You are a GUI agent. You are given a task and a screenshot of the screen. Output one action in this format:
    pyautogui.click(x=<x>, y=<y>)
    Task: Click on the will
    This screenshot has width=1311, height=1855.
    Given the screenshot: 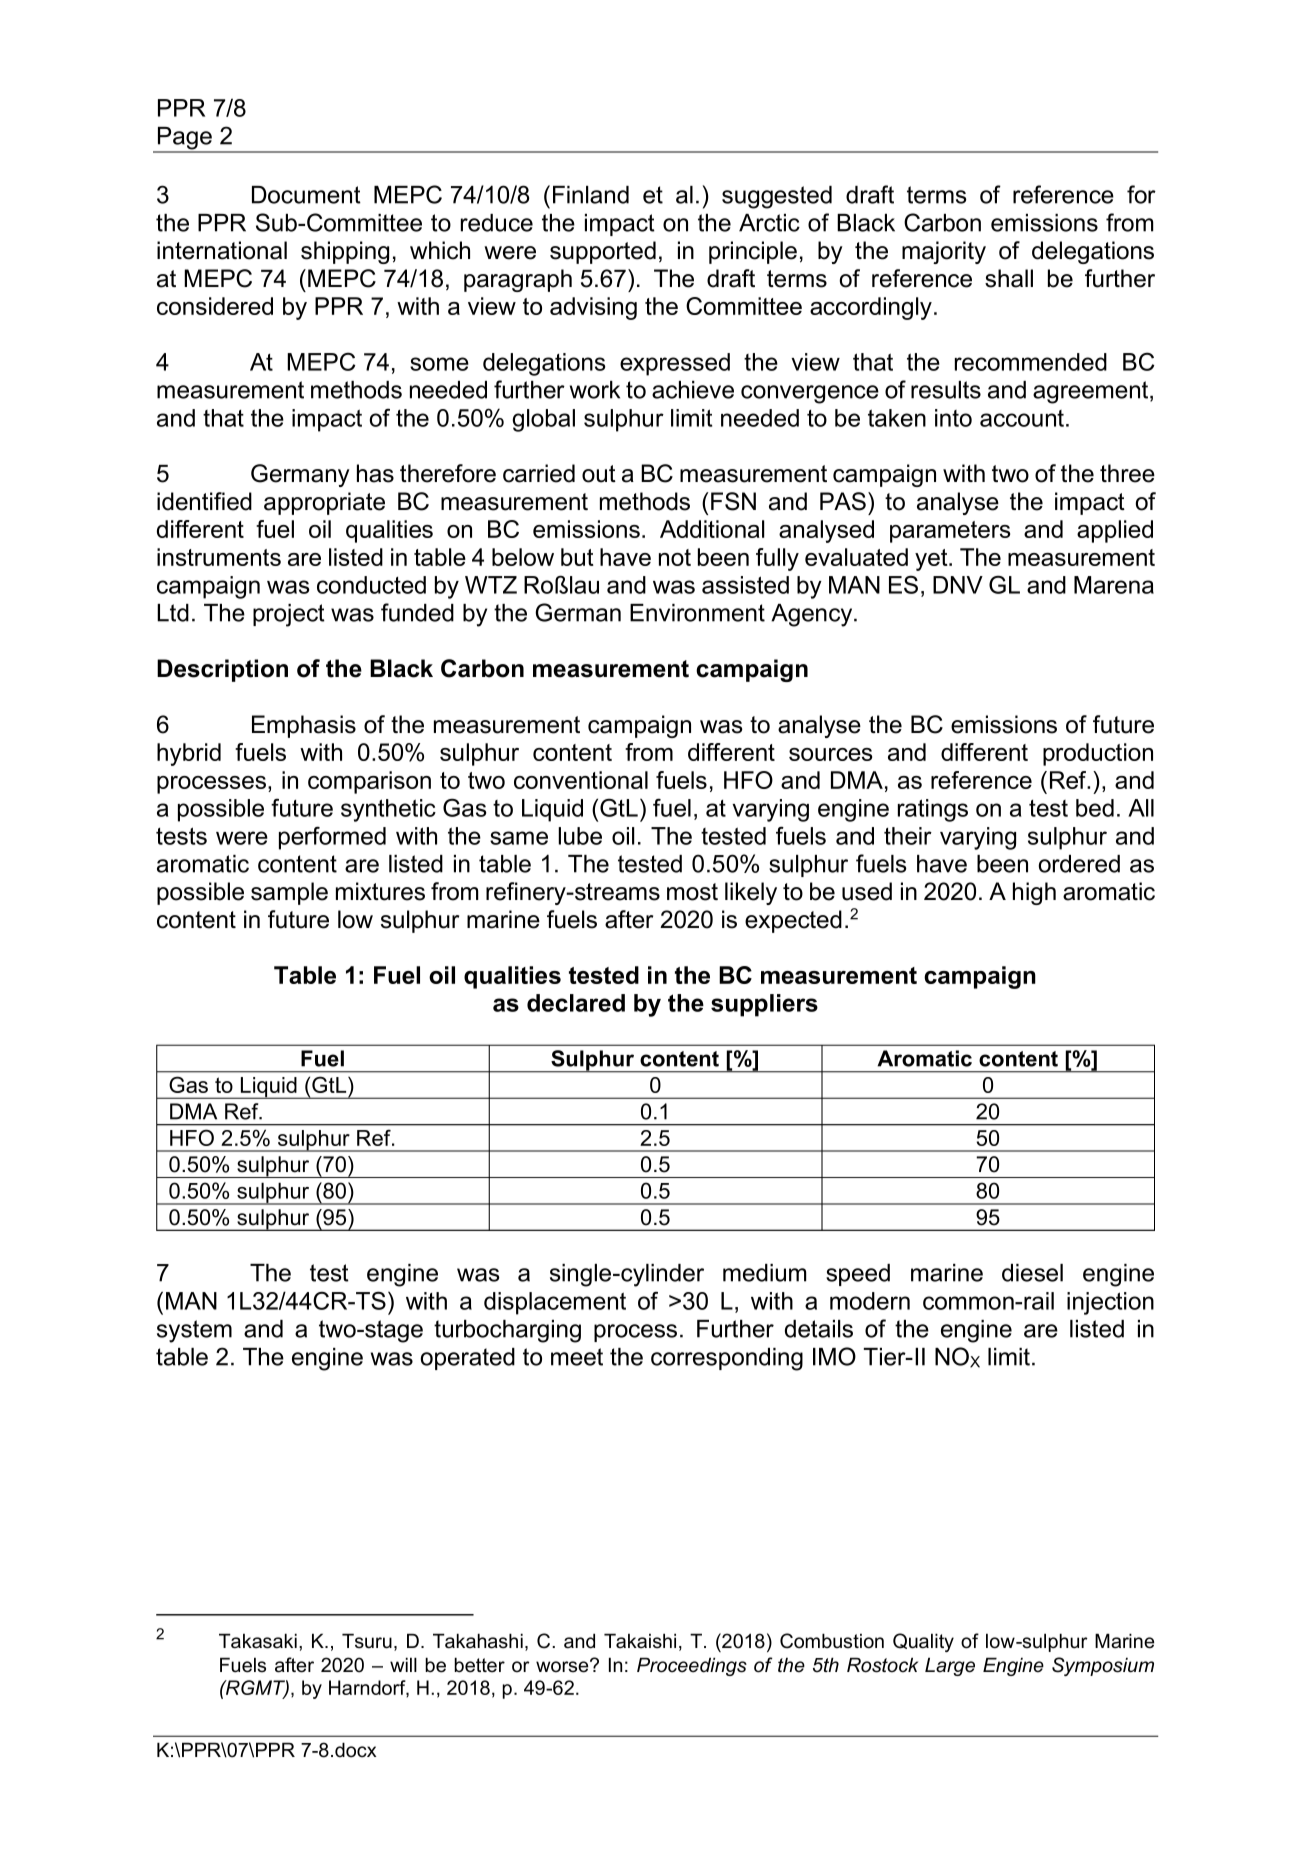 What is the action you would take?
    pyautogui.click(x=403, y=1664)
